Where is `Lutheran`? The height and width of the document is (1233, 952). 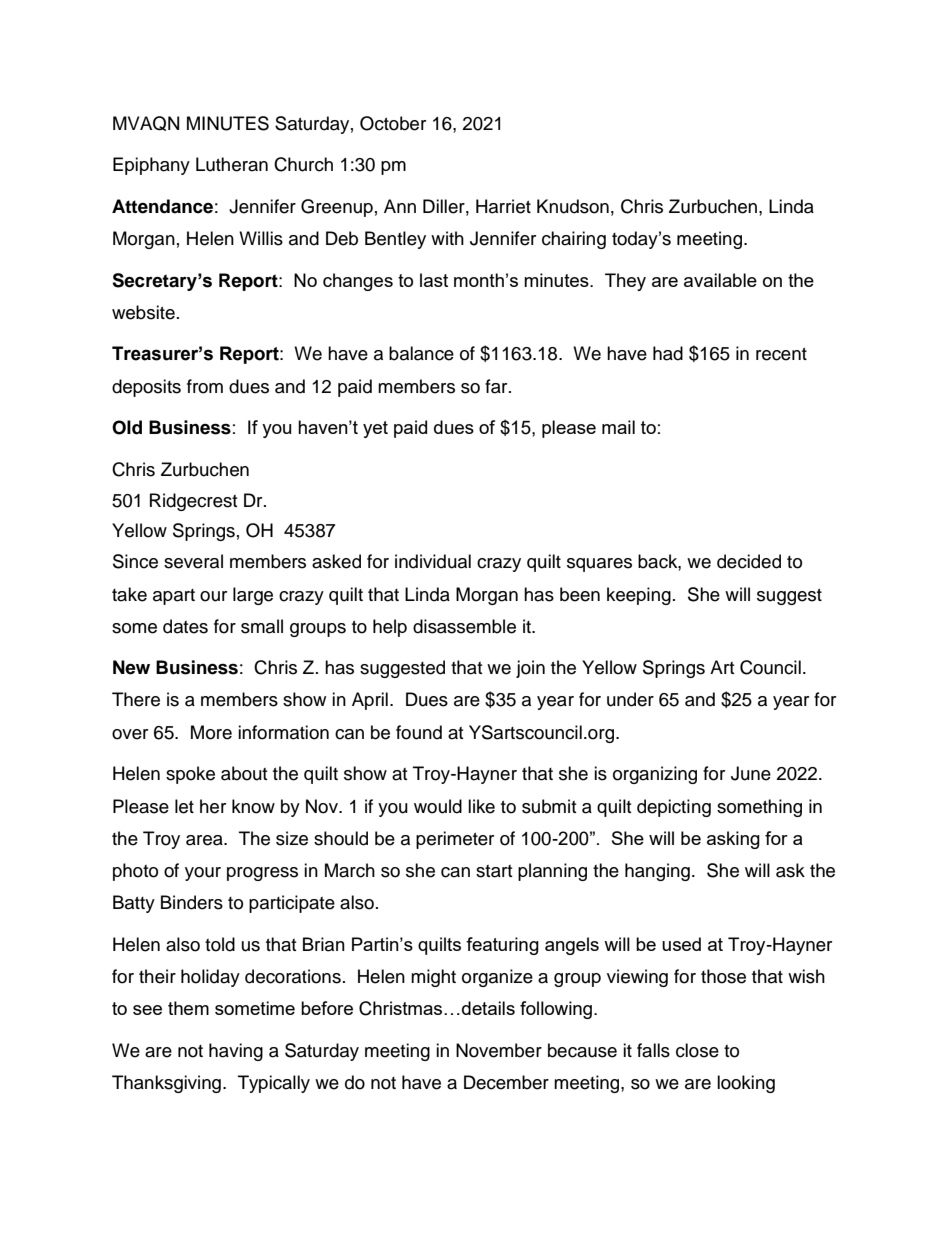 Lutheran is located at coordinates (232, 164).
